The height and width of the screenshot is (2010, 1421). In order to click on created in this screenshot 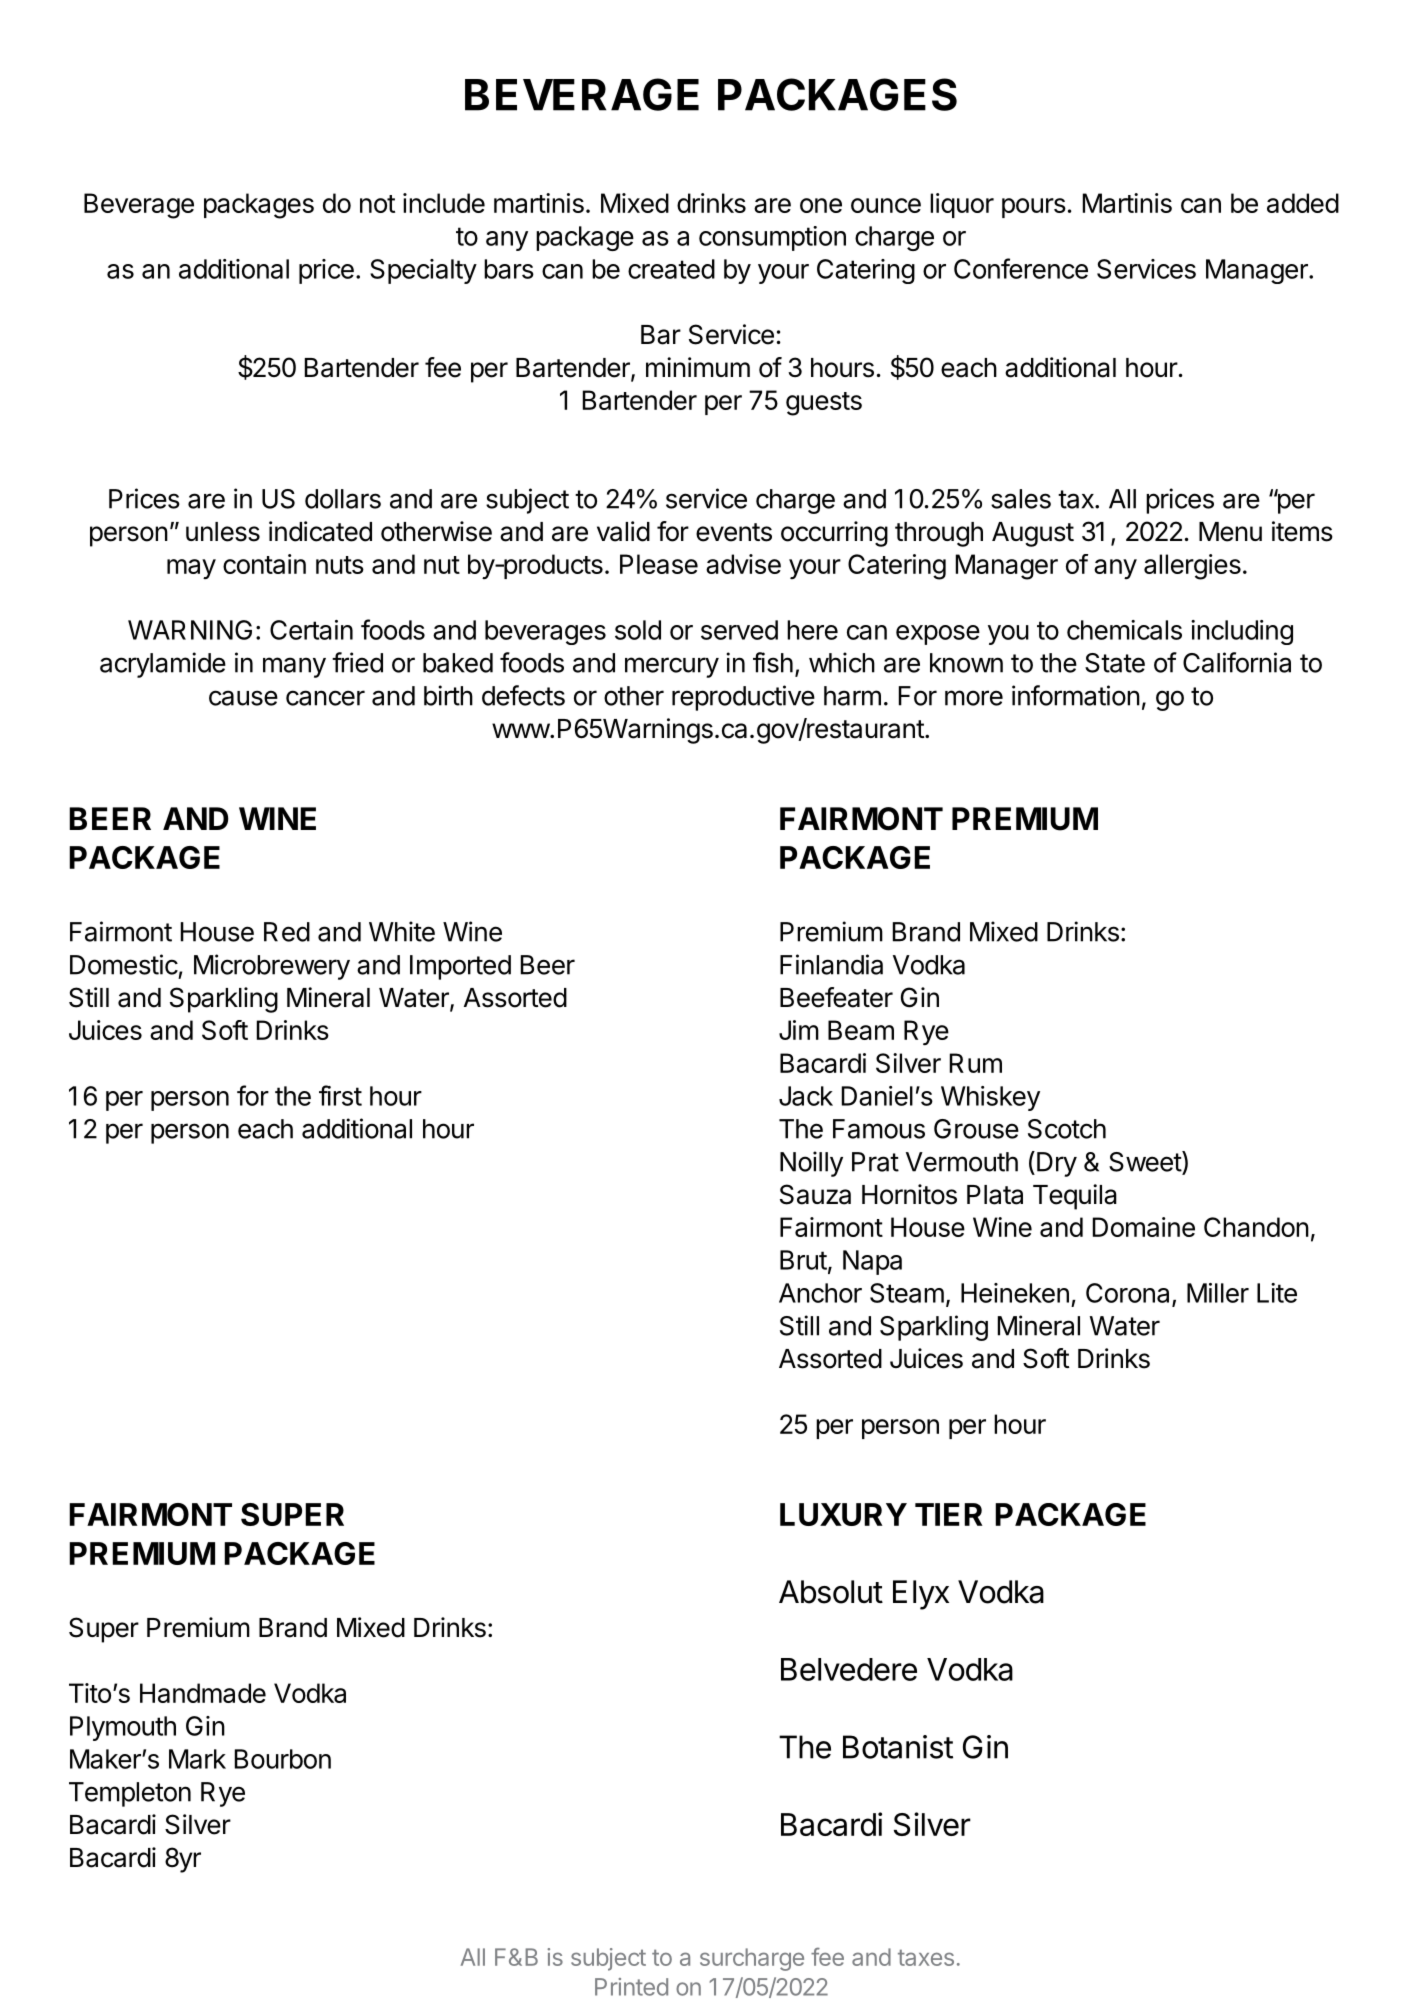, I will do `click(671, 269)`.
